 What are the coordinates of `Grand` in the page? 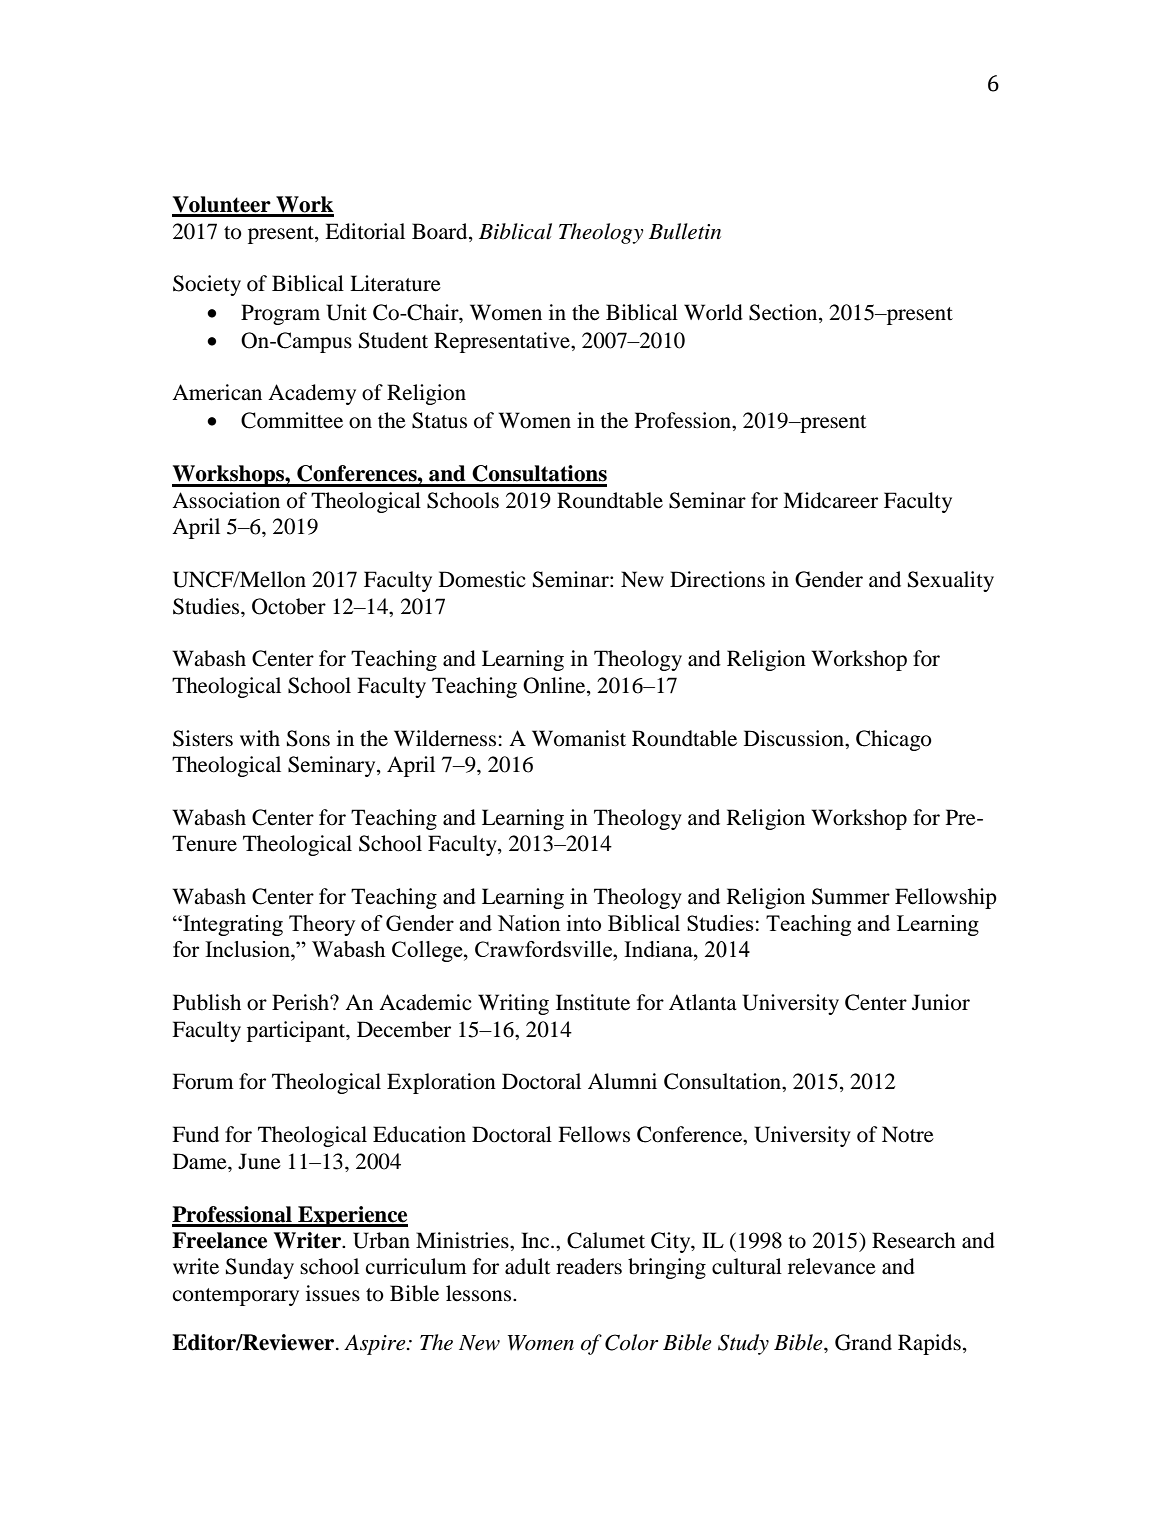 It's located at (863, 1342).
